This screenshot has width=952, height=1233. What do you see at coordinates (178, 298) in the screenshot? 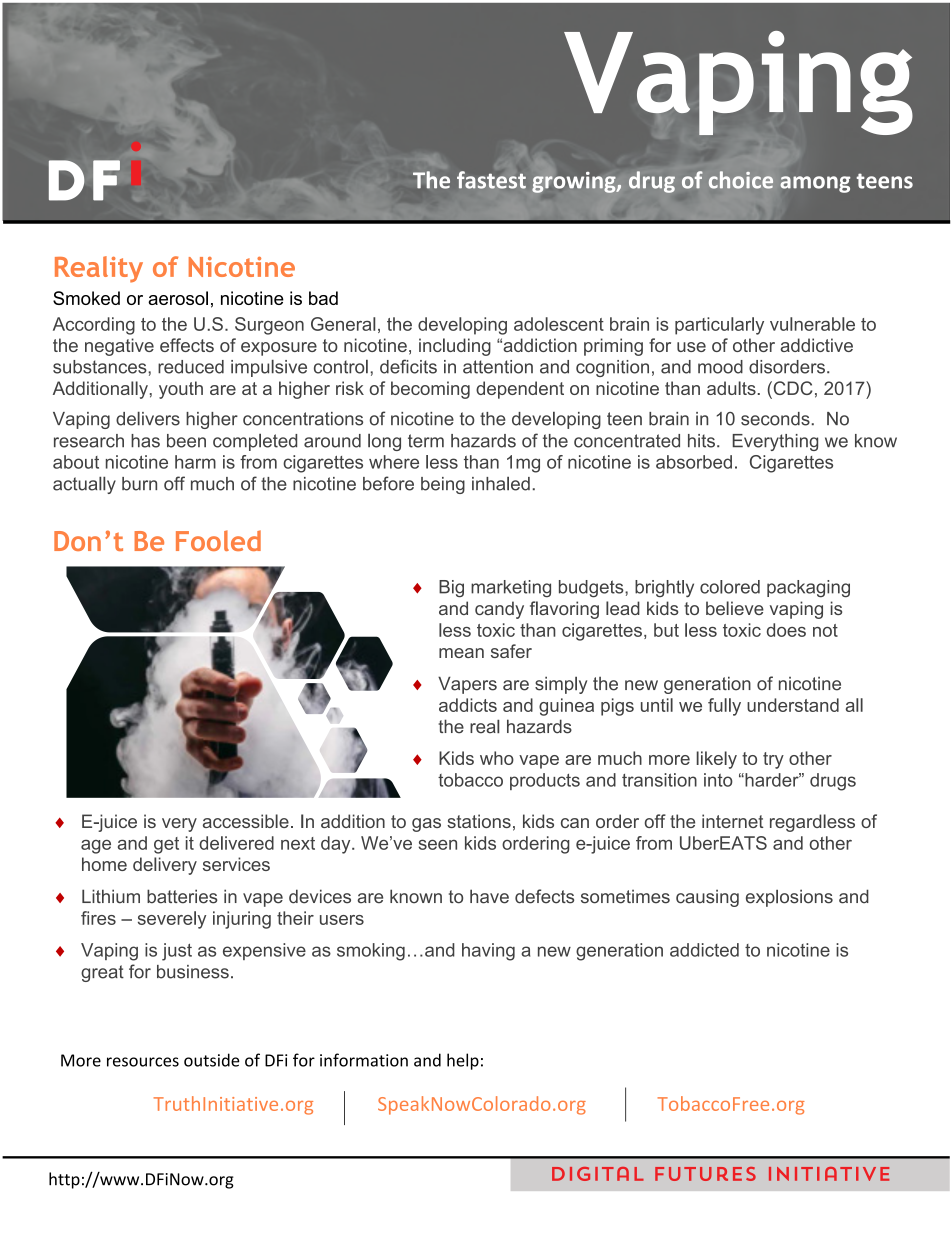
I see `aerosol` at bounding box center [178, 298].
